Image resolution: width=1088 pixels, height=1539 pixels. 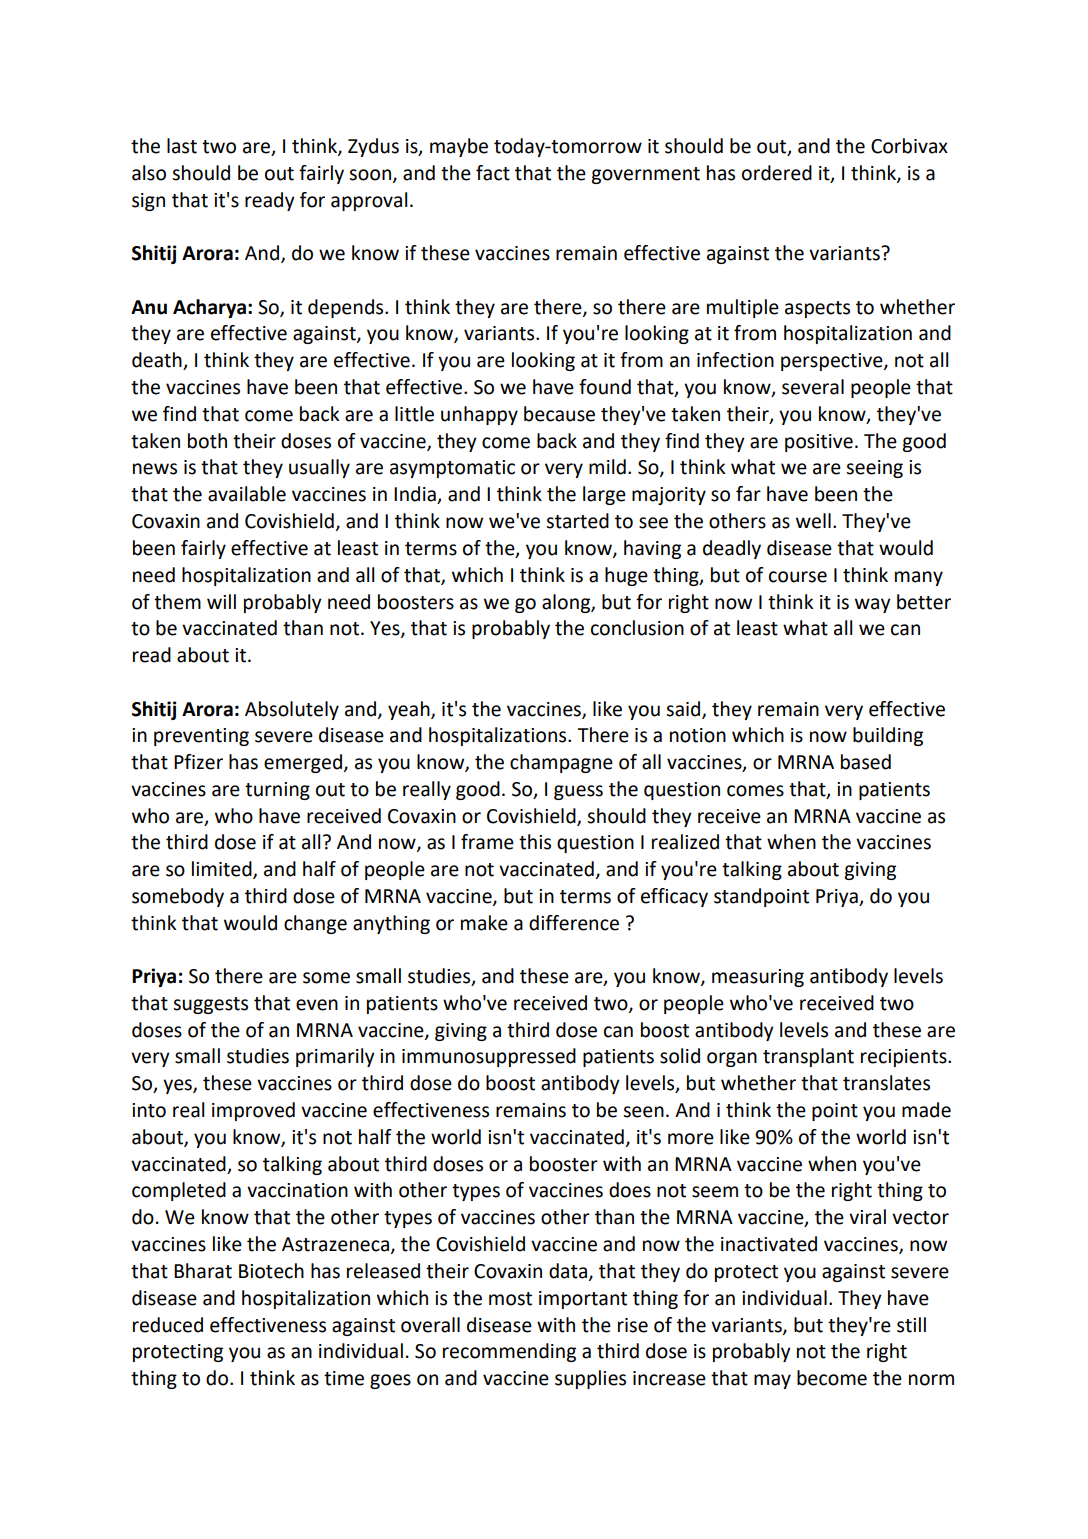 I want to click on reduced, so click(x=168, y=1325).
